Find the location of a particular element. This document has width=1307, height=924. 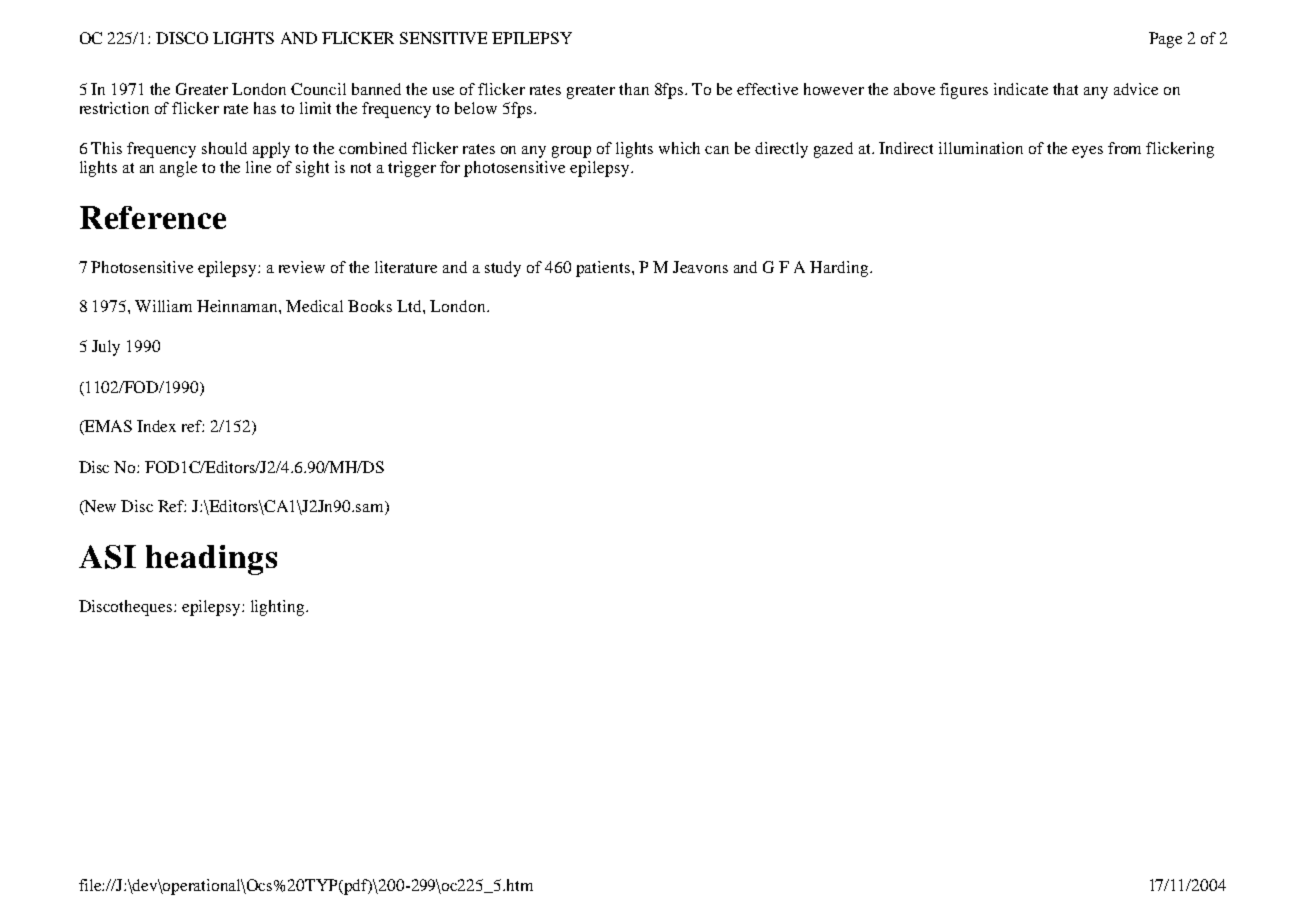

eyes is located at coordinates (1087, 152).
